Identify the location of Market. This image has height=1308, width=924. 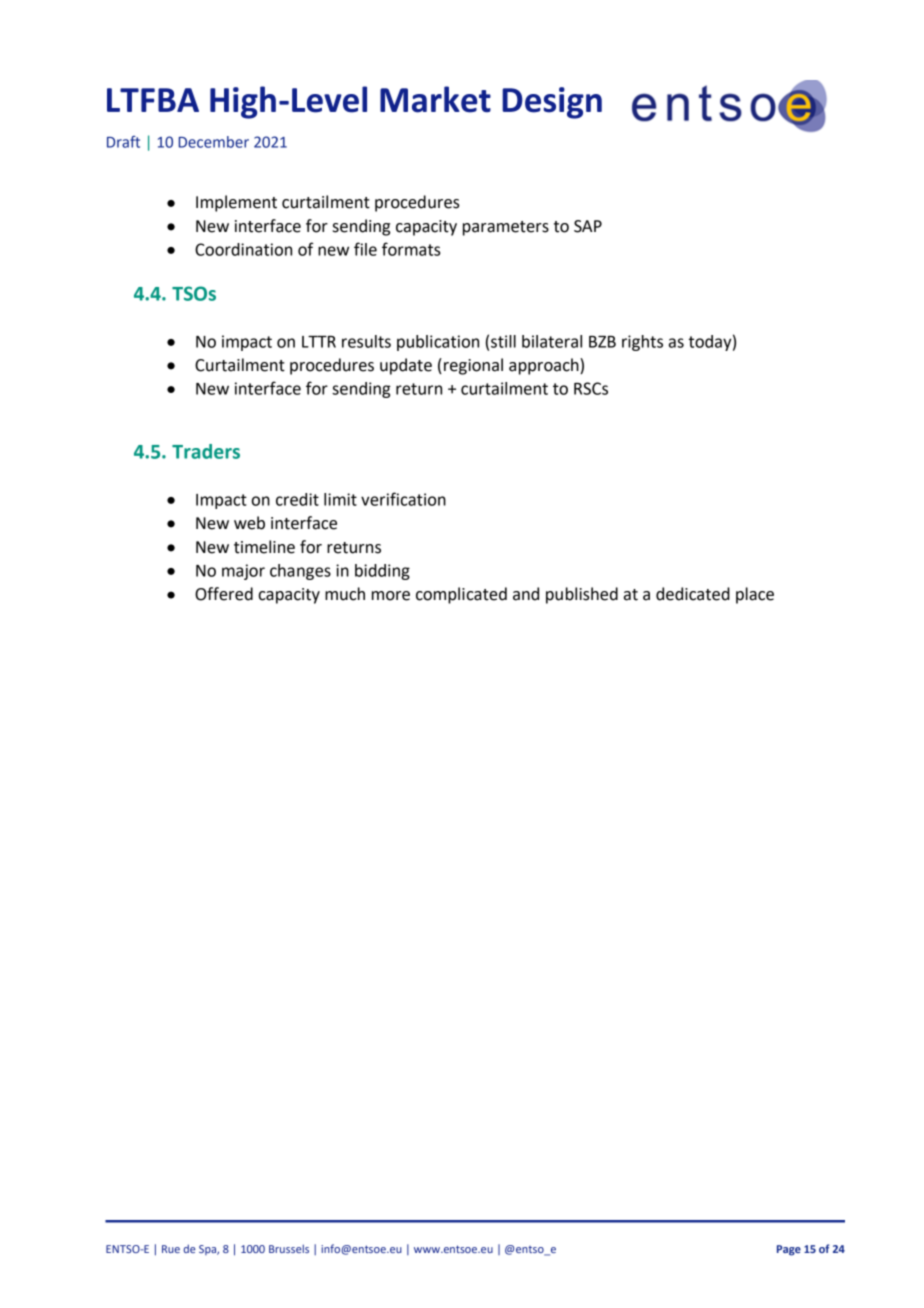
(435, 99).
